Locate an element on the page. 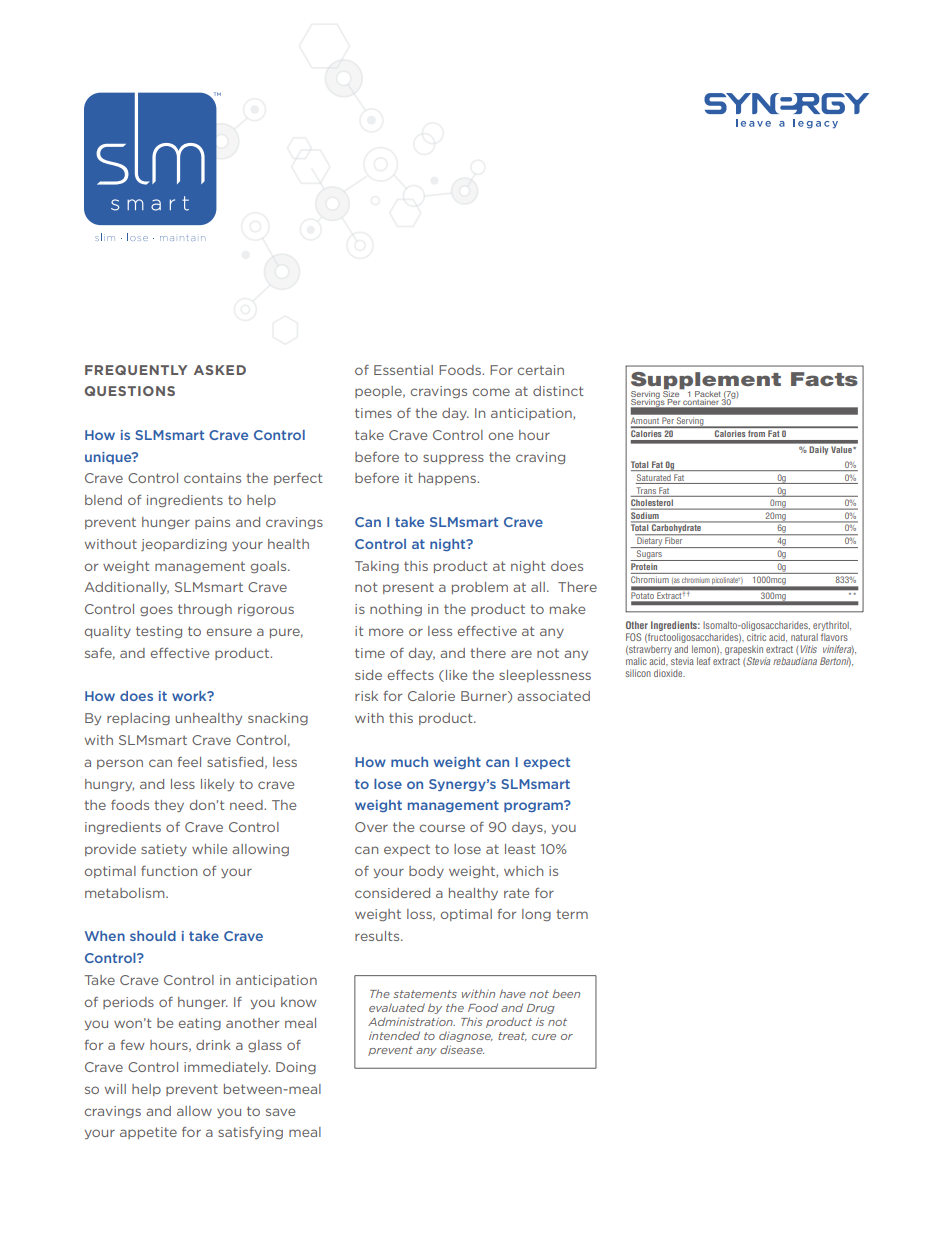  feel is located at coordinates (189, 762).
